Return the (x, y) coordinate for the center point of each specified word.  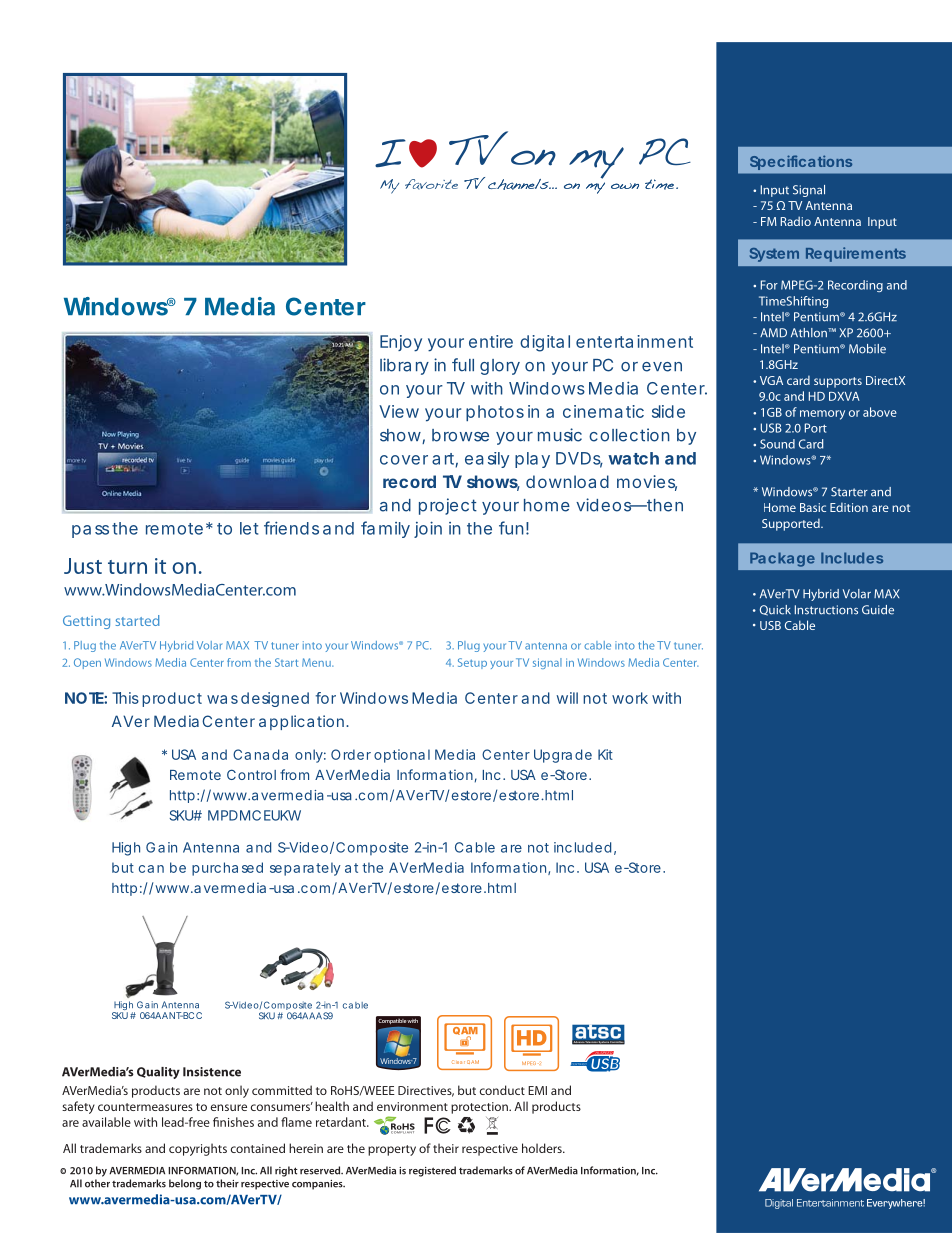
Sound (777, 444)
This (125, 698)
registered (432, 1171)
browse (460, 435)
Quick (775, 610)
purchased (227, 869)
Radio (796, 221)
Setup (472, 663)
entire (491, 341)
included (582, 847)
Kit (605, 754)
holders (543, 1148)
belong (185, 1184)
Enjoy (401, 343)
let (249, 528)
